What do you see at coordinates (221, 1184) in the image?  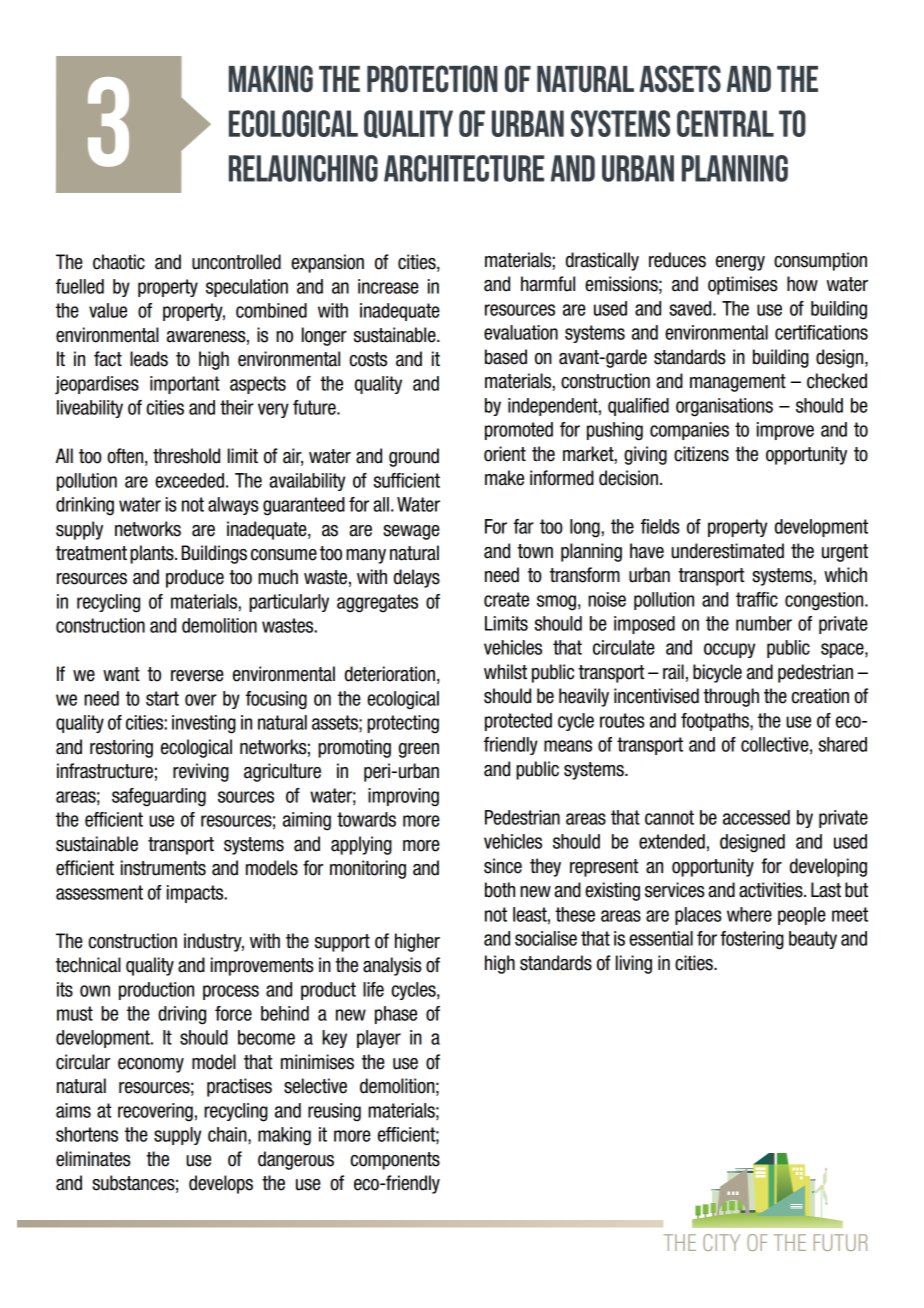 I see `develops` at bounding box center [221, 1184].
